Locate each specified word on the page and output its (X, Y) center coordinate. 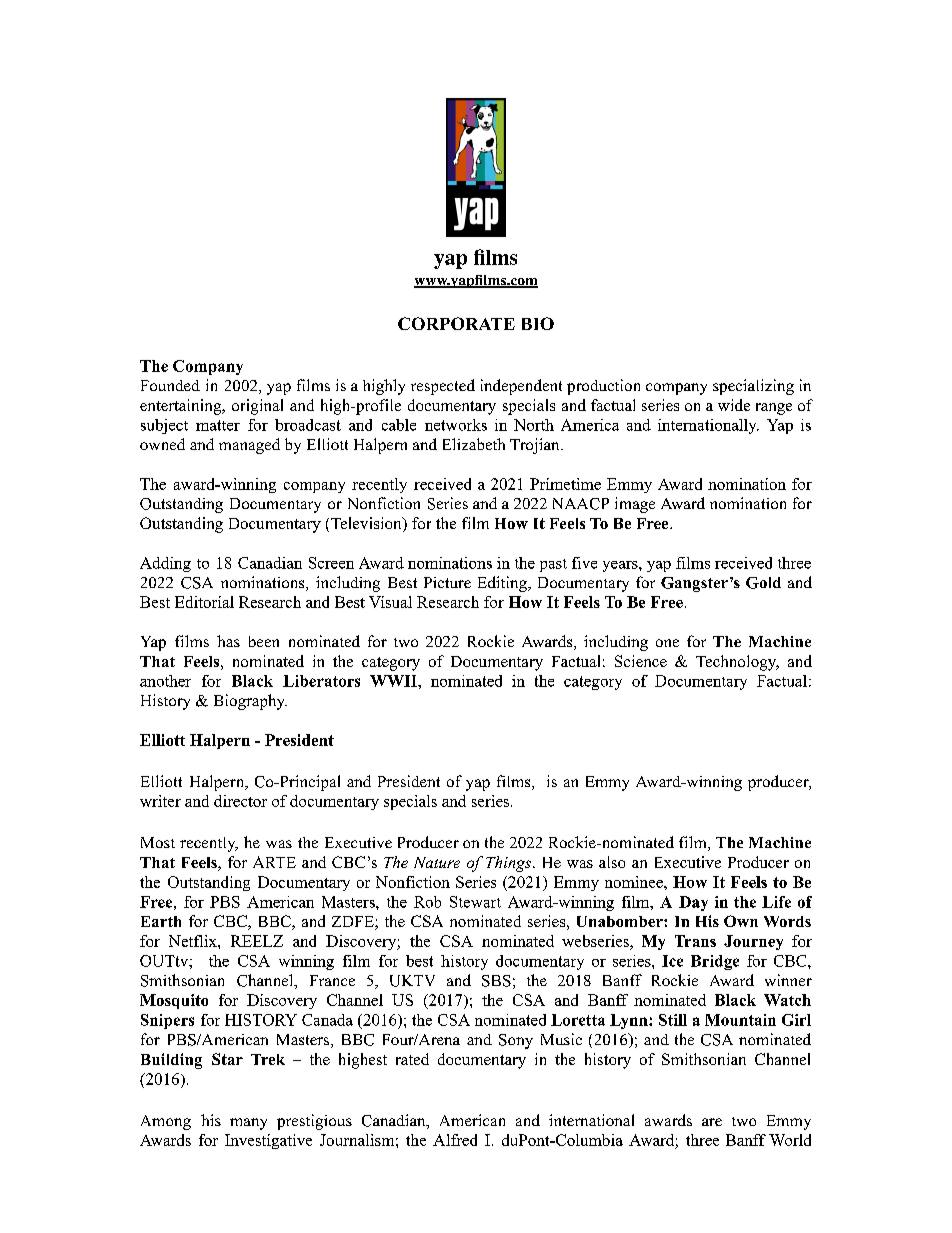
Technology (737, 663)
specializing (753, 387)
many (248, 1124)
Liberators (321, 681)
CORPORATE (456, 323)
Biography (250, 702)
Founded (170, 385)
